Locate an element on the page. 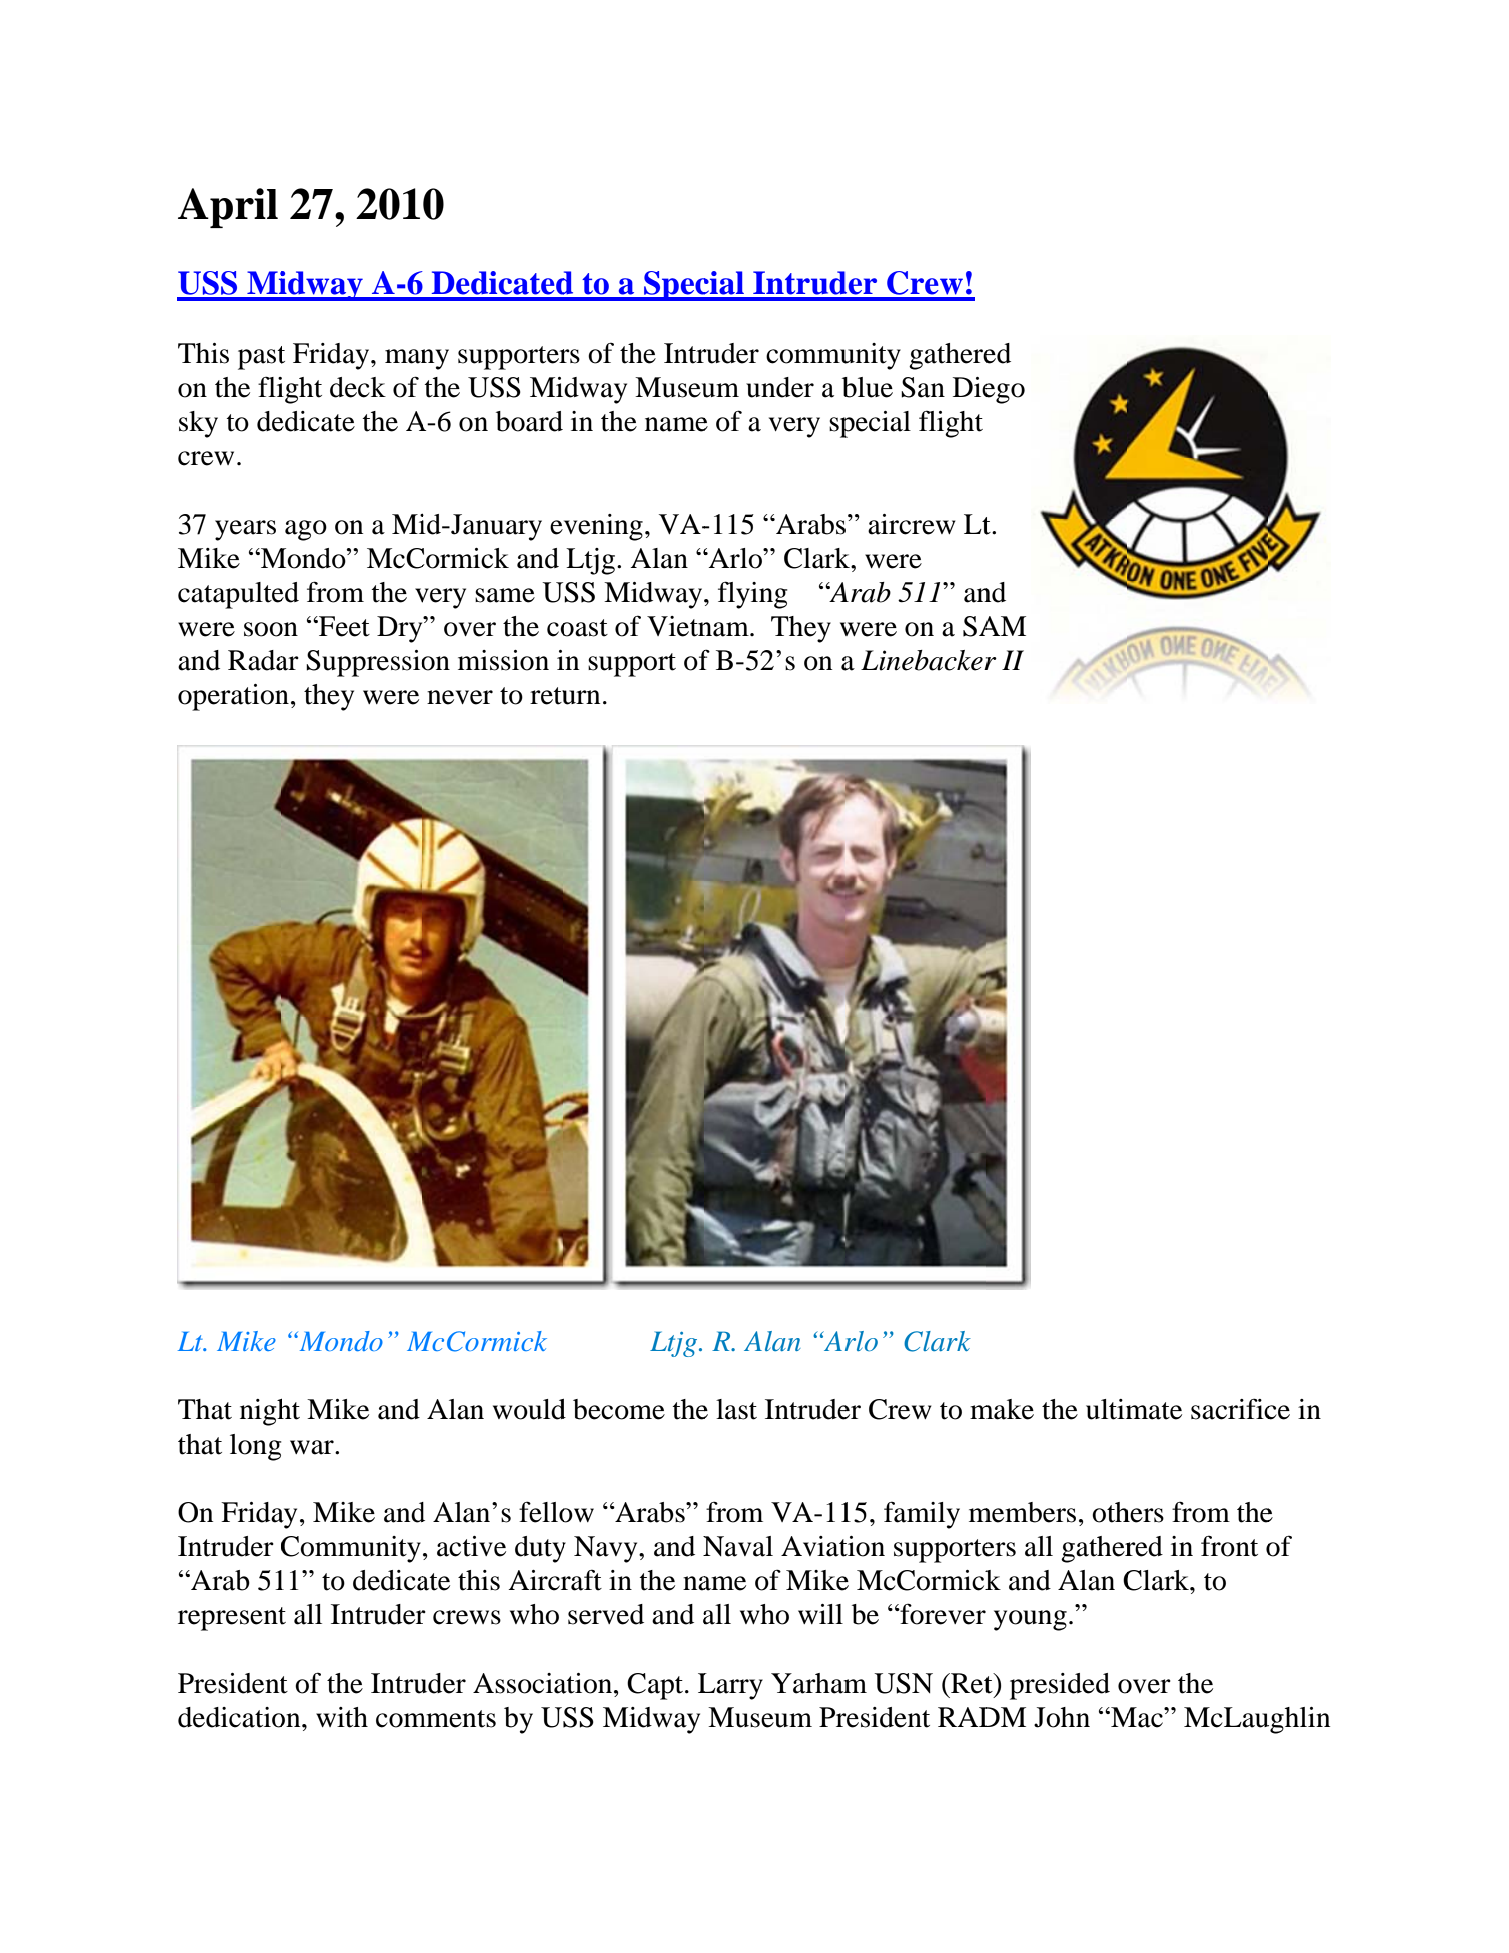 The height and width of the image is (1953, 1509). Capt is located at coordinates (656, 1686).
